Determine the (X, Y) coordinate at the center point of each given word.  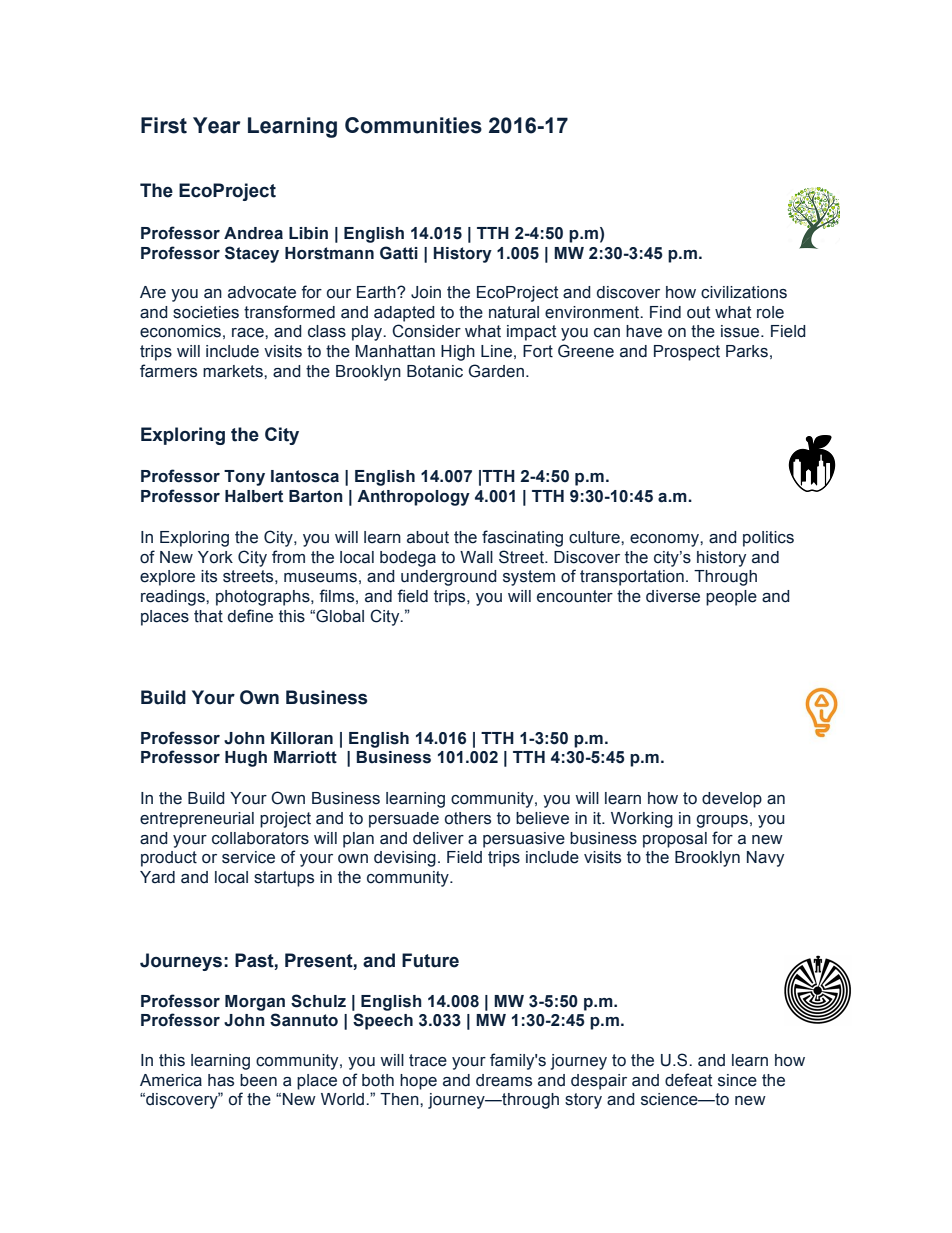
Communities (413, 125)
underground (449, 578)
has (221, 1080)
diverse (673, 596)
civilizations (744, 292)
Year (217, 125)
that (208, 616)
